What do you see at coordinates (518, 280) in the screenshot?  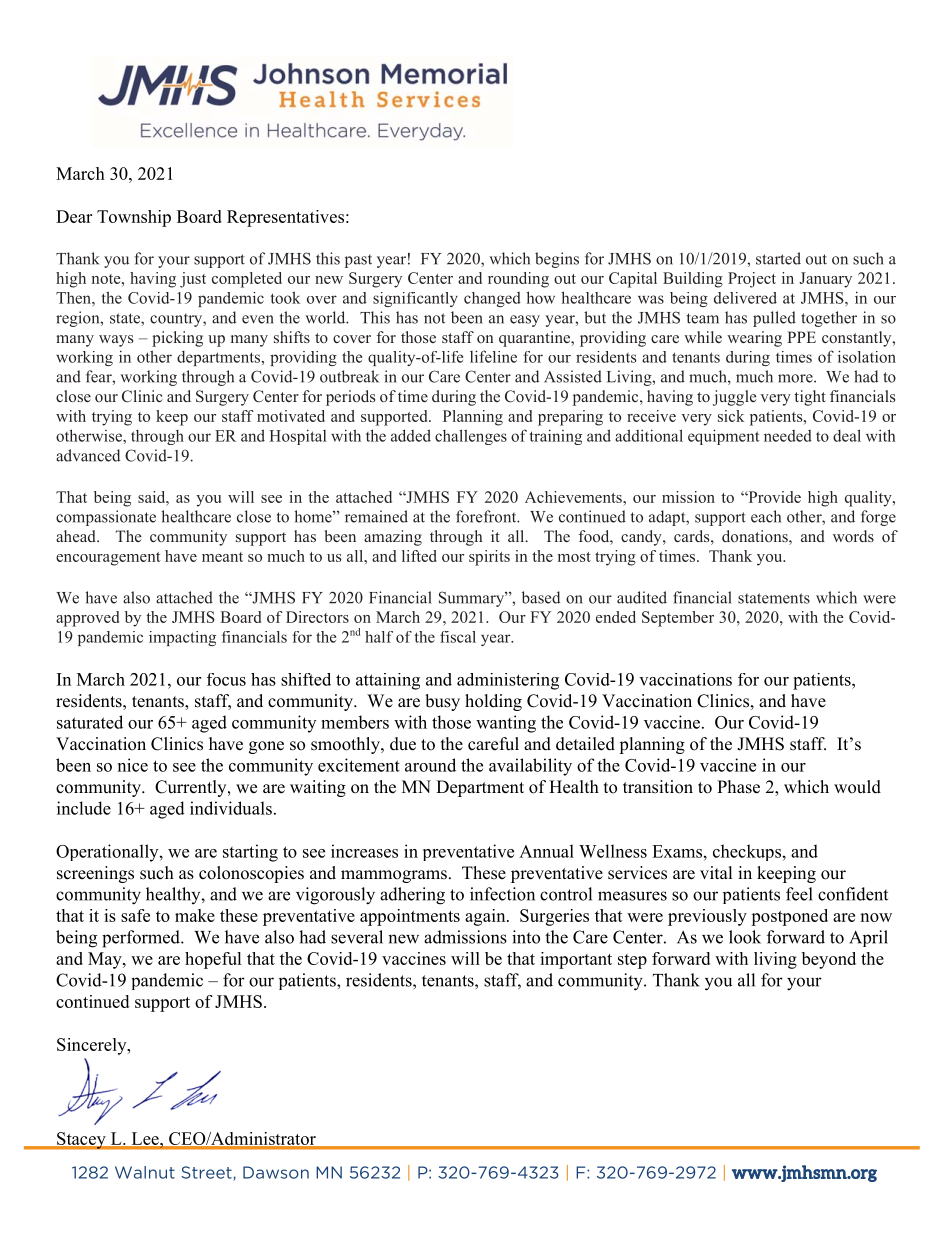 I see `rounding` at bounding box center [518, 280].
